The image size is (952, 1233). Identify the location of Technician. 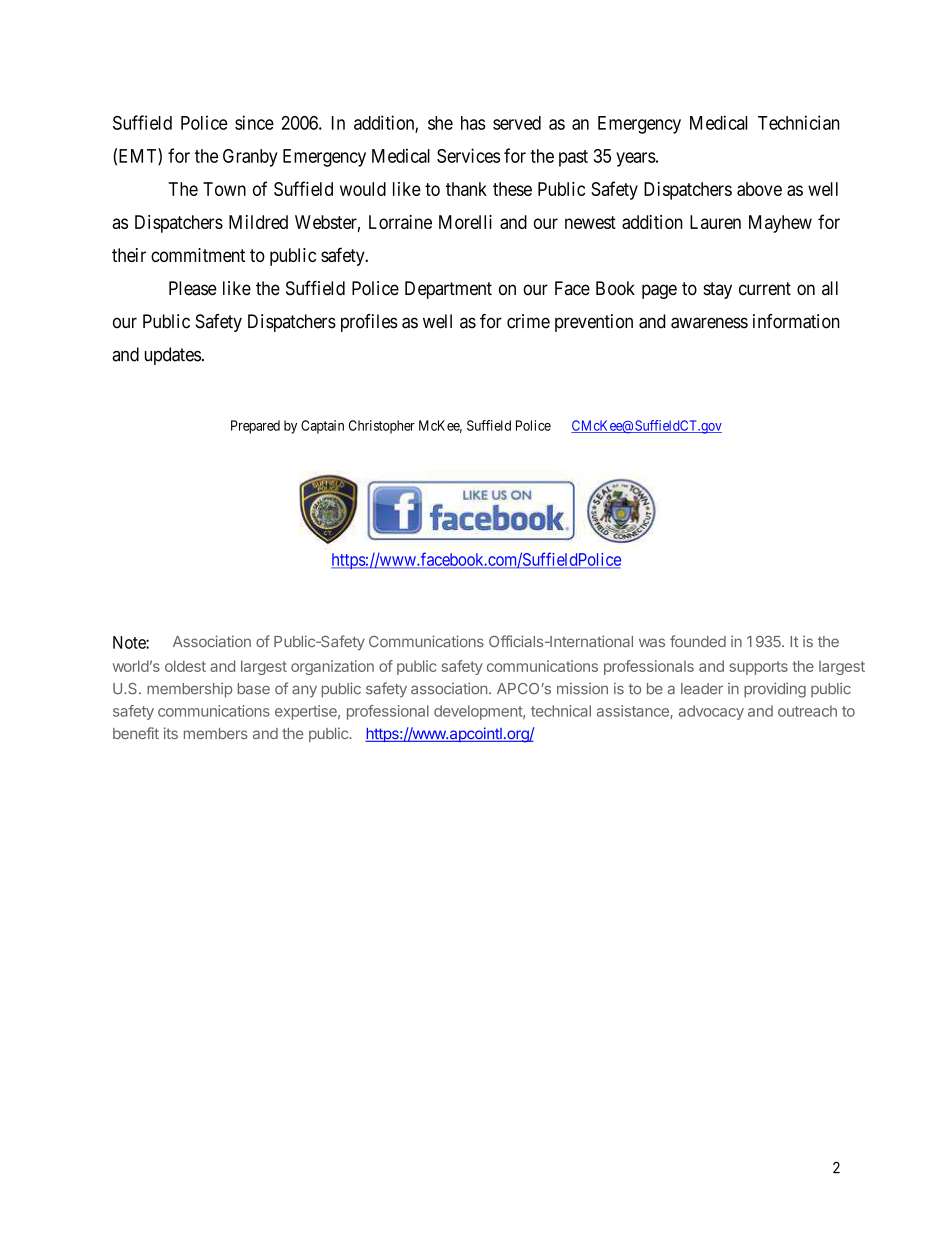
(799, 122).
